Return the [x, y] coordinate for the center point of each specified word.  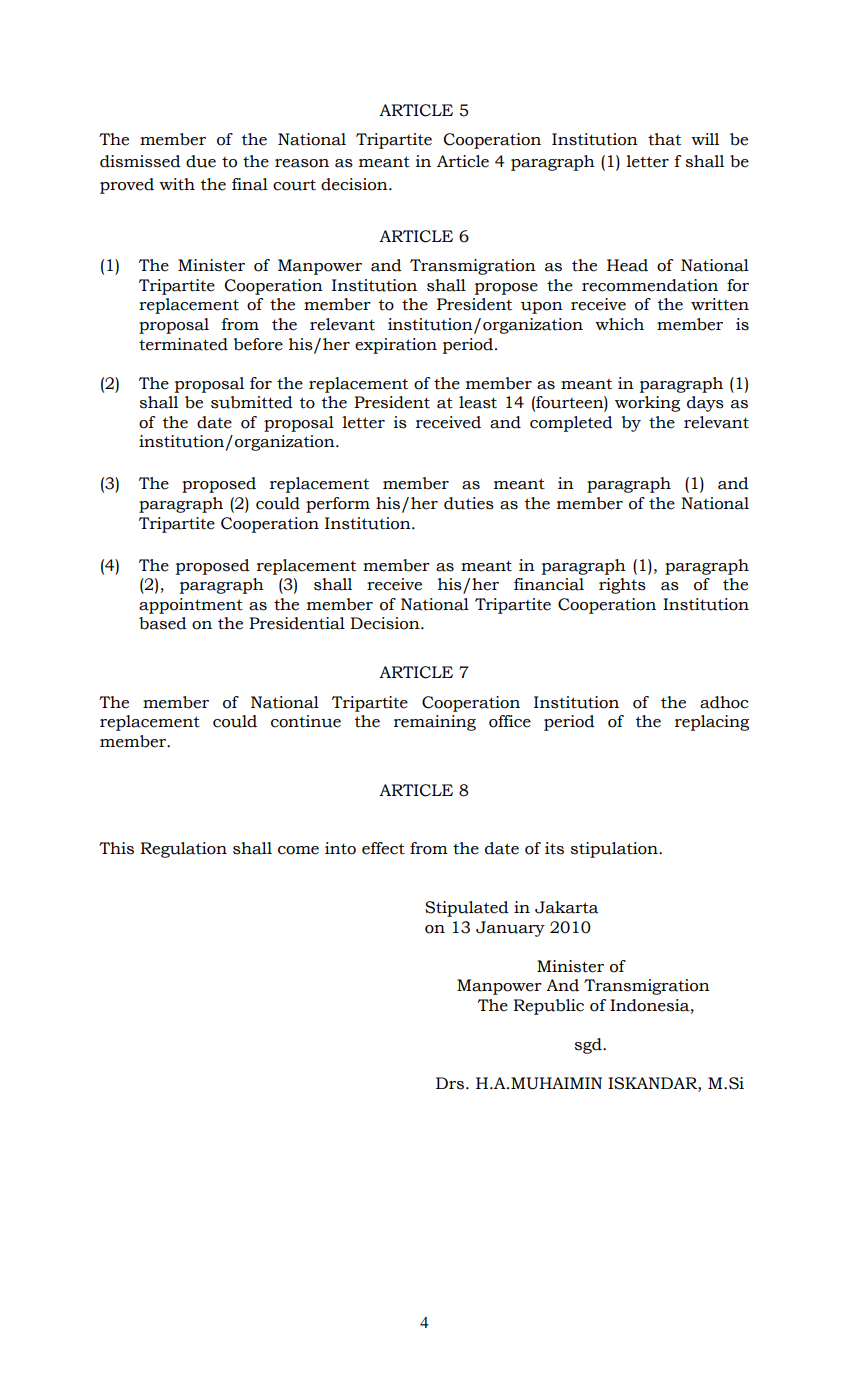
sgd [589, 1046]
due [201, 161]
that [664, 139]
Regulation [183, 850]
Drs [451, 1083]
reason [302, 163]
